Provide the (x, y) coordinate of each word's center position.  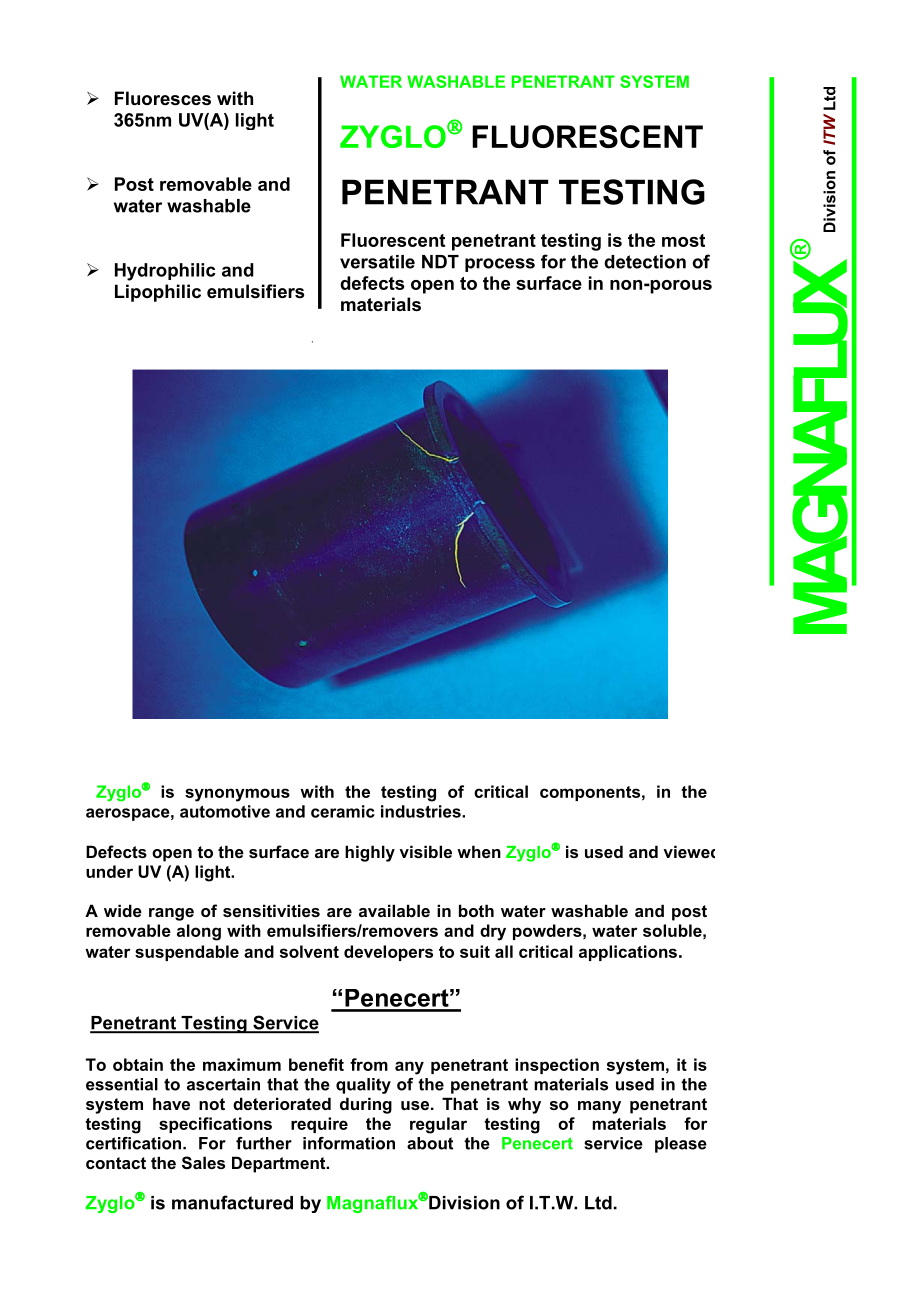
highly (370, 853)
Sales (203, 1163)
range (171, 914)
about (430, 1143)
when (479, 851)
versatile (377, 262)
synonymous (237, 795)
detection (645, 262)
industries (422, 811)
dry (493, 932)
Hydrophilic (165, 272)
